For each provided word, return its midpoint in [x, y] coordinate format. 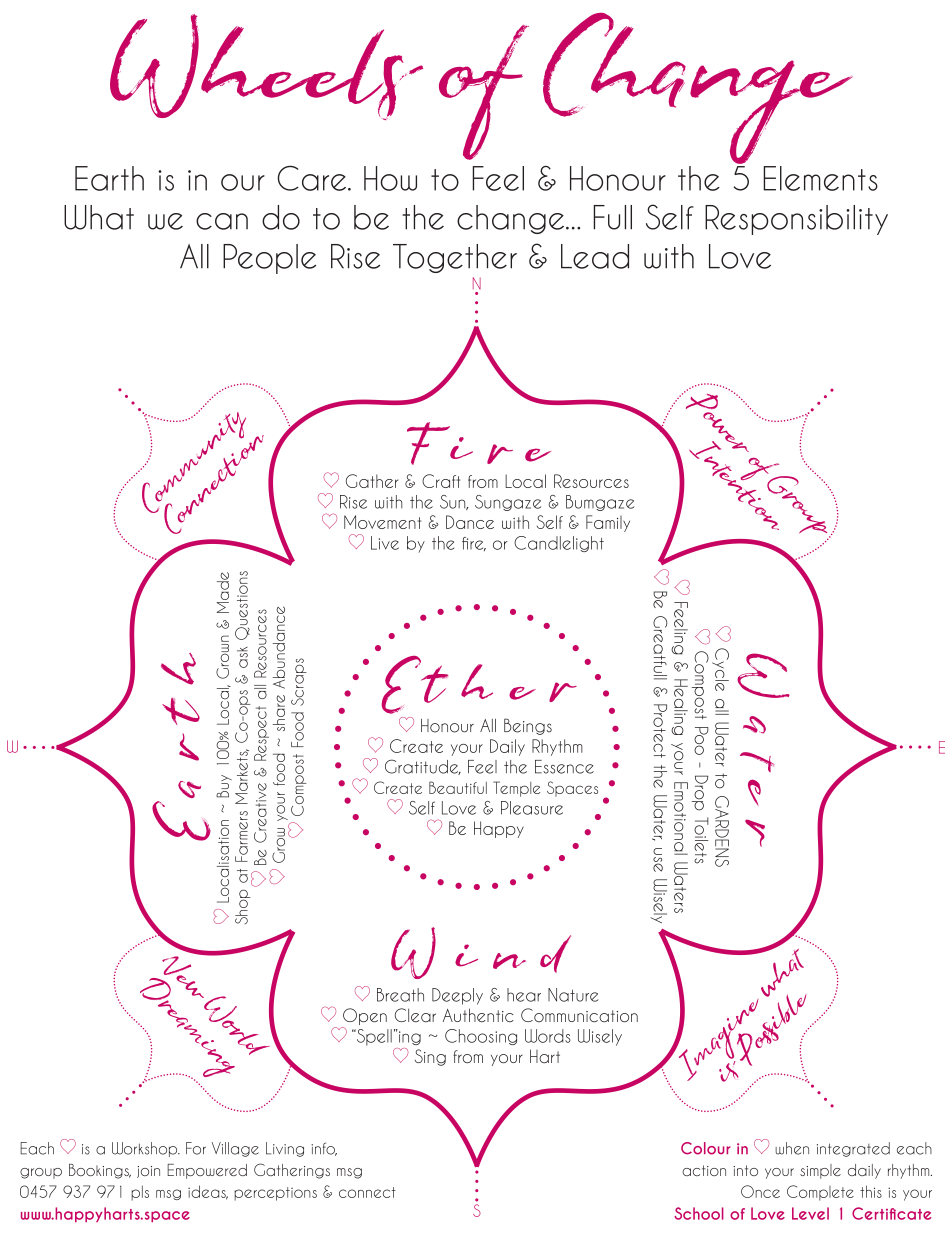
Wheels [266, 67]
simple [820, 1171]
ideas [208, 1192]
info [324, 1149]
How [390, 178]
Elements [820, 178]
